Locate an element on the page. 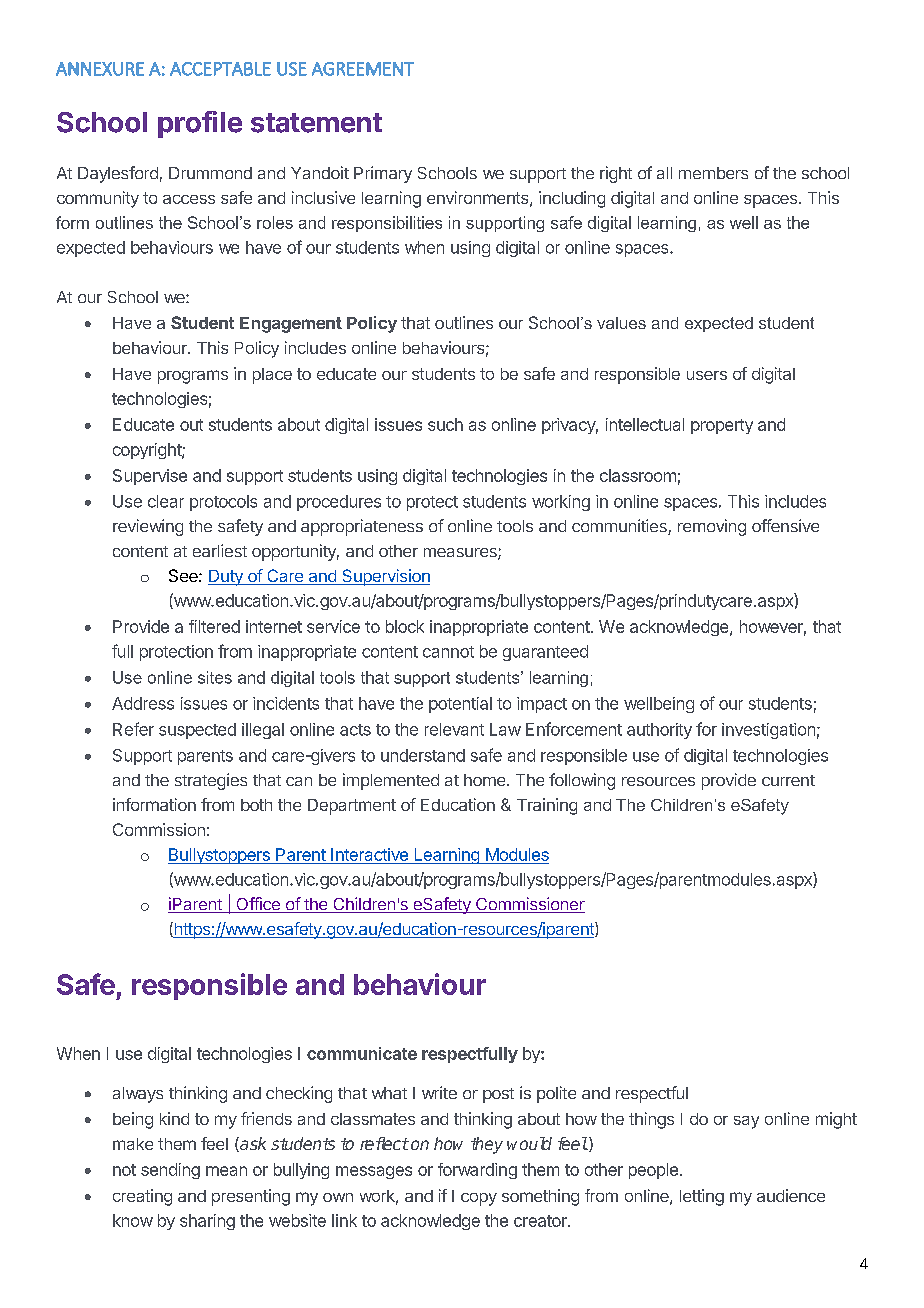 This page has width=924, height=1308. property is located at coordinates (722, 426).
